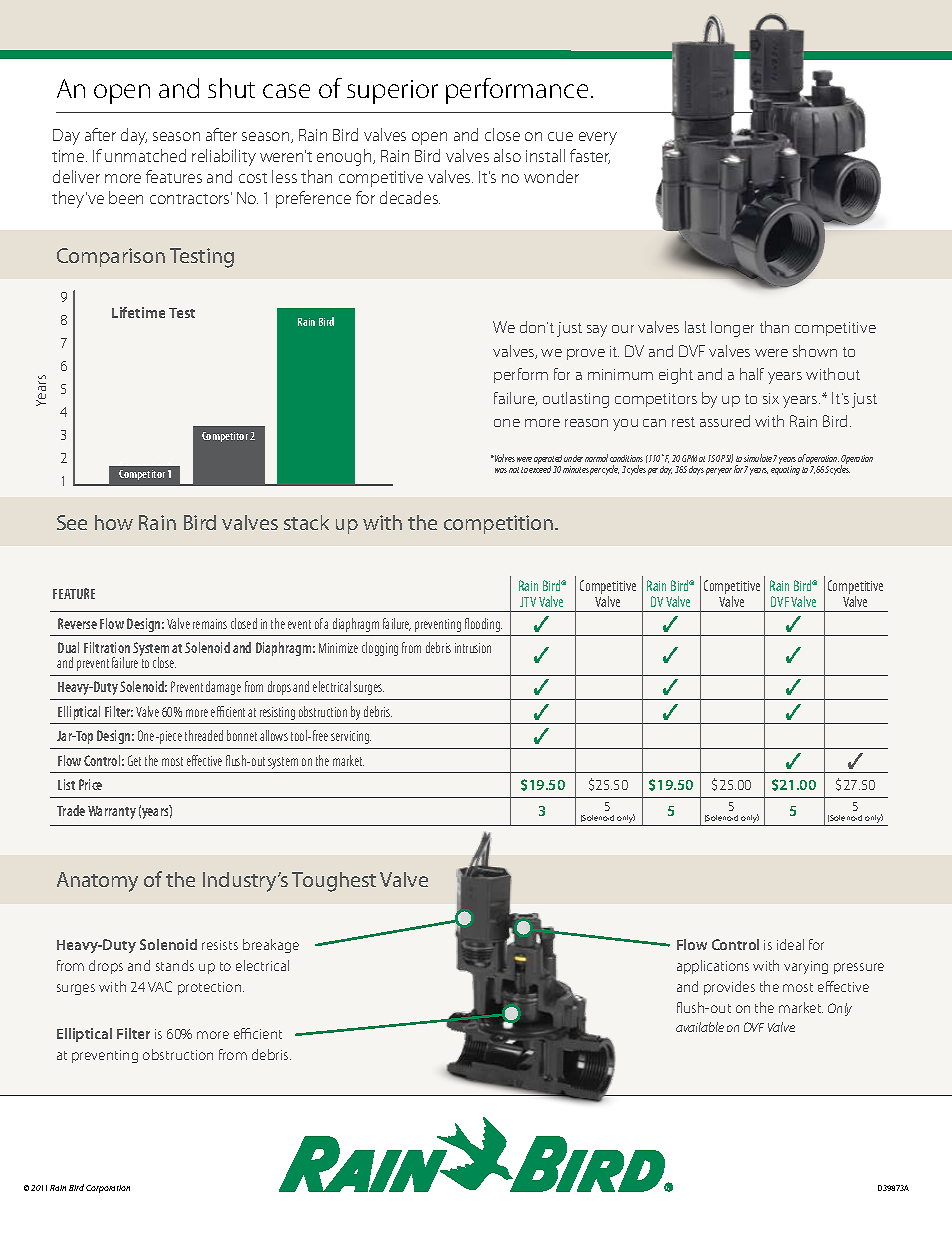 This page has width=952, height=1233. Describe the element at coordinates (97, 882) in the page. I see `Anatomy` at that location.
